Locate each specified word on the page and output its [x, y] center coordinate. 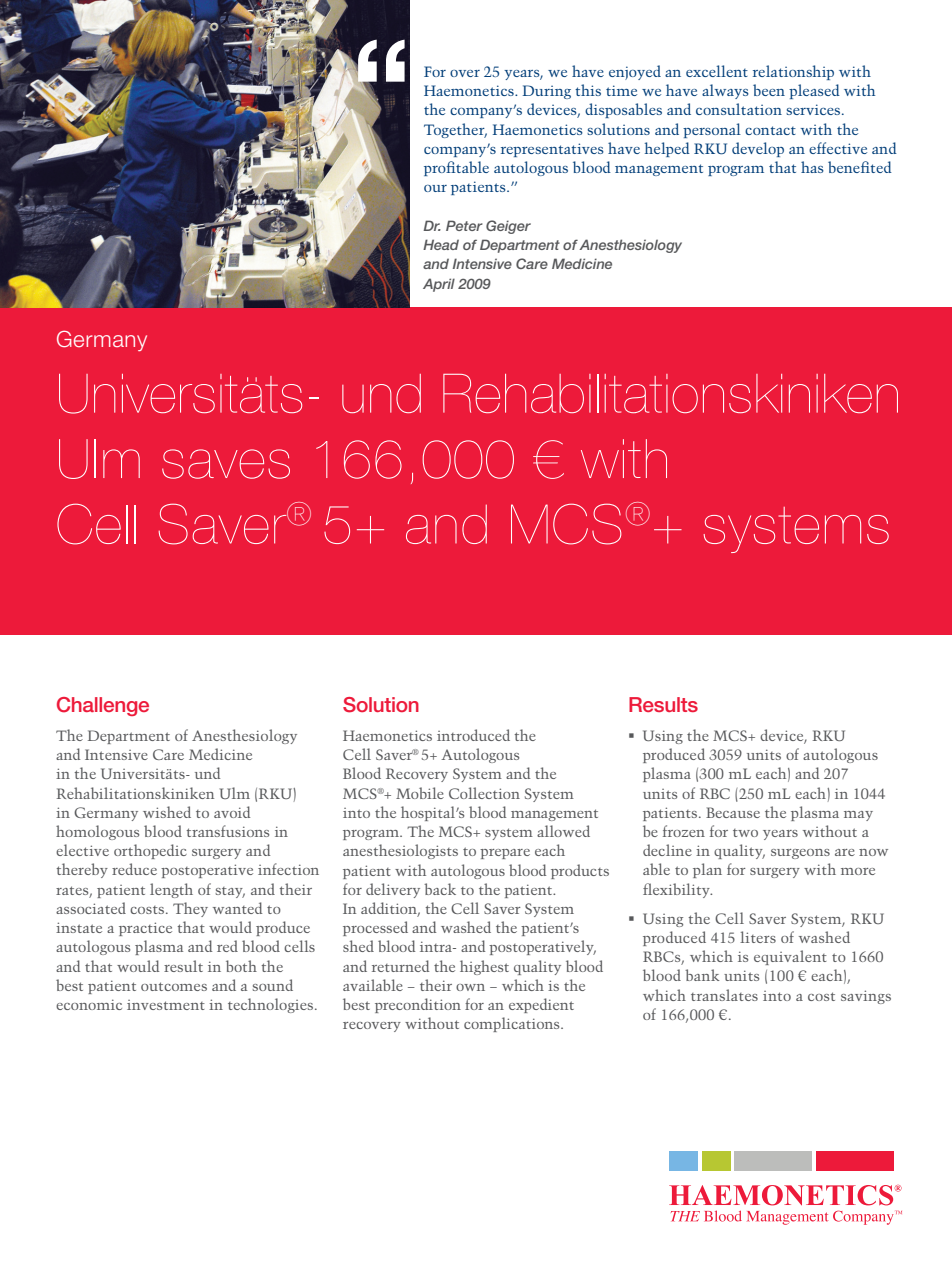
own [470, 987]
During [547, 92]
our [435, 188]
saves [226, 464]
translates [724, 995]
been [769, 90]
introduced [473, 735]
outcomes [174, 986]
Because [733, 812]
